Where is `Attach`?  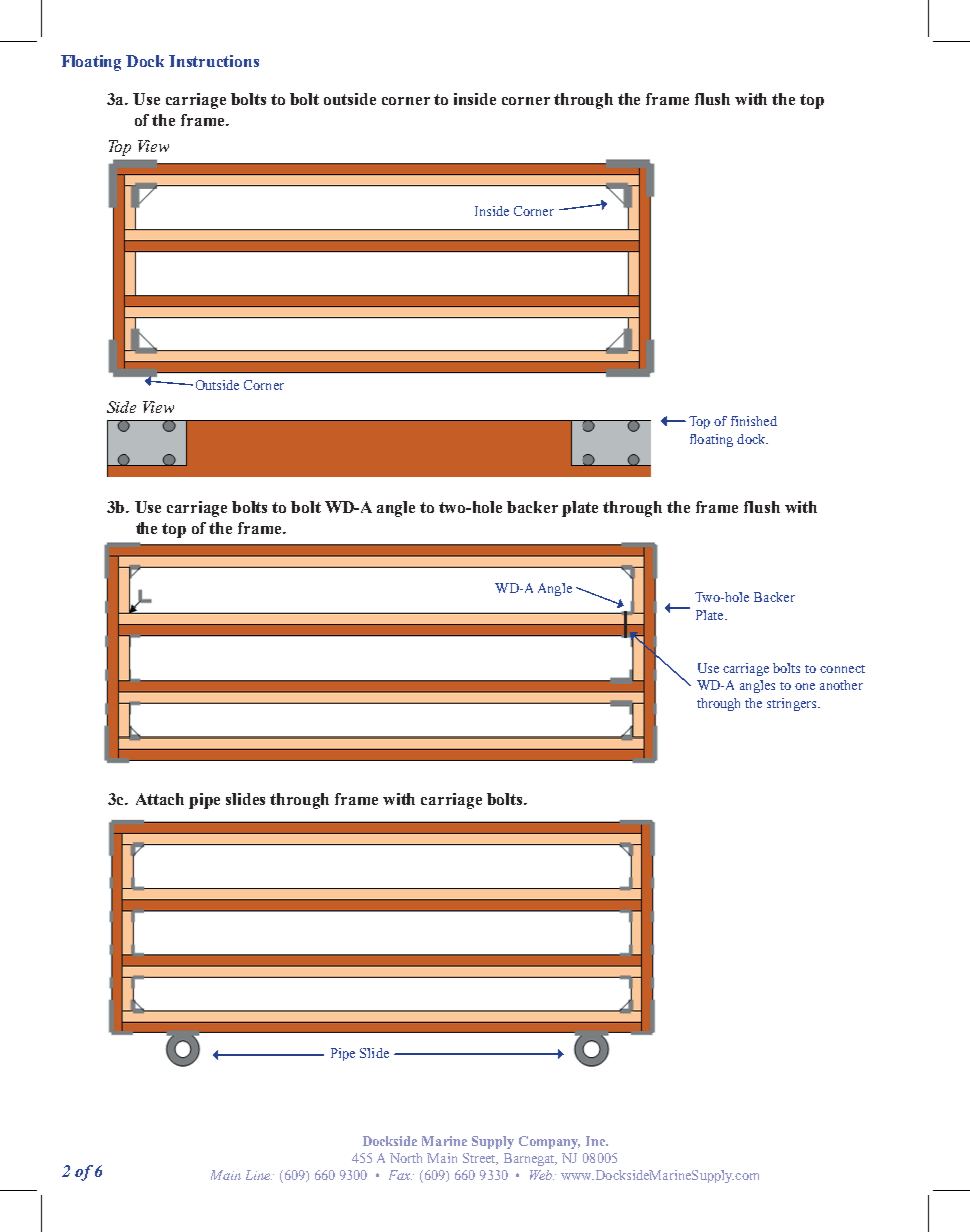
Attach is located at coordinates (160, 799).
